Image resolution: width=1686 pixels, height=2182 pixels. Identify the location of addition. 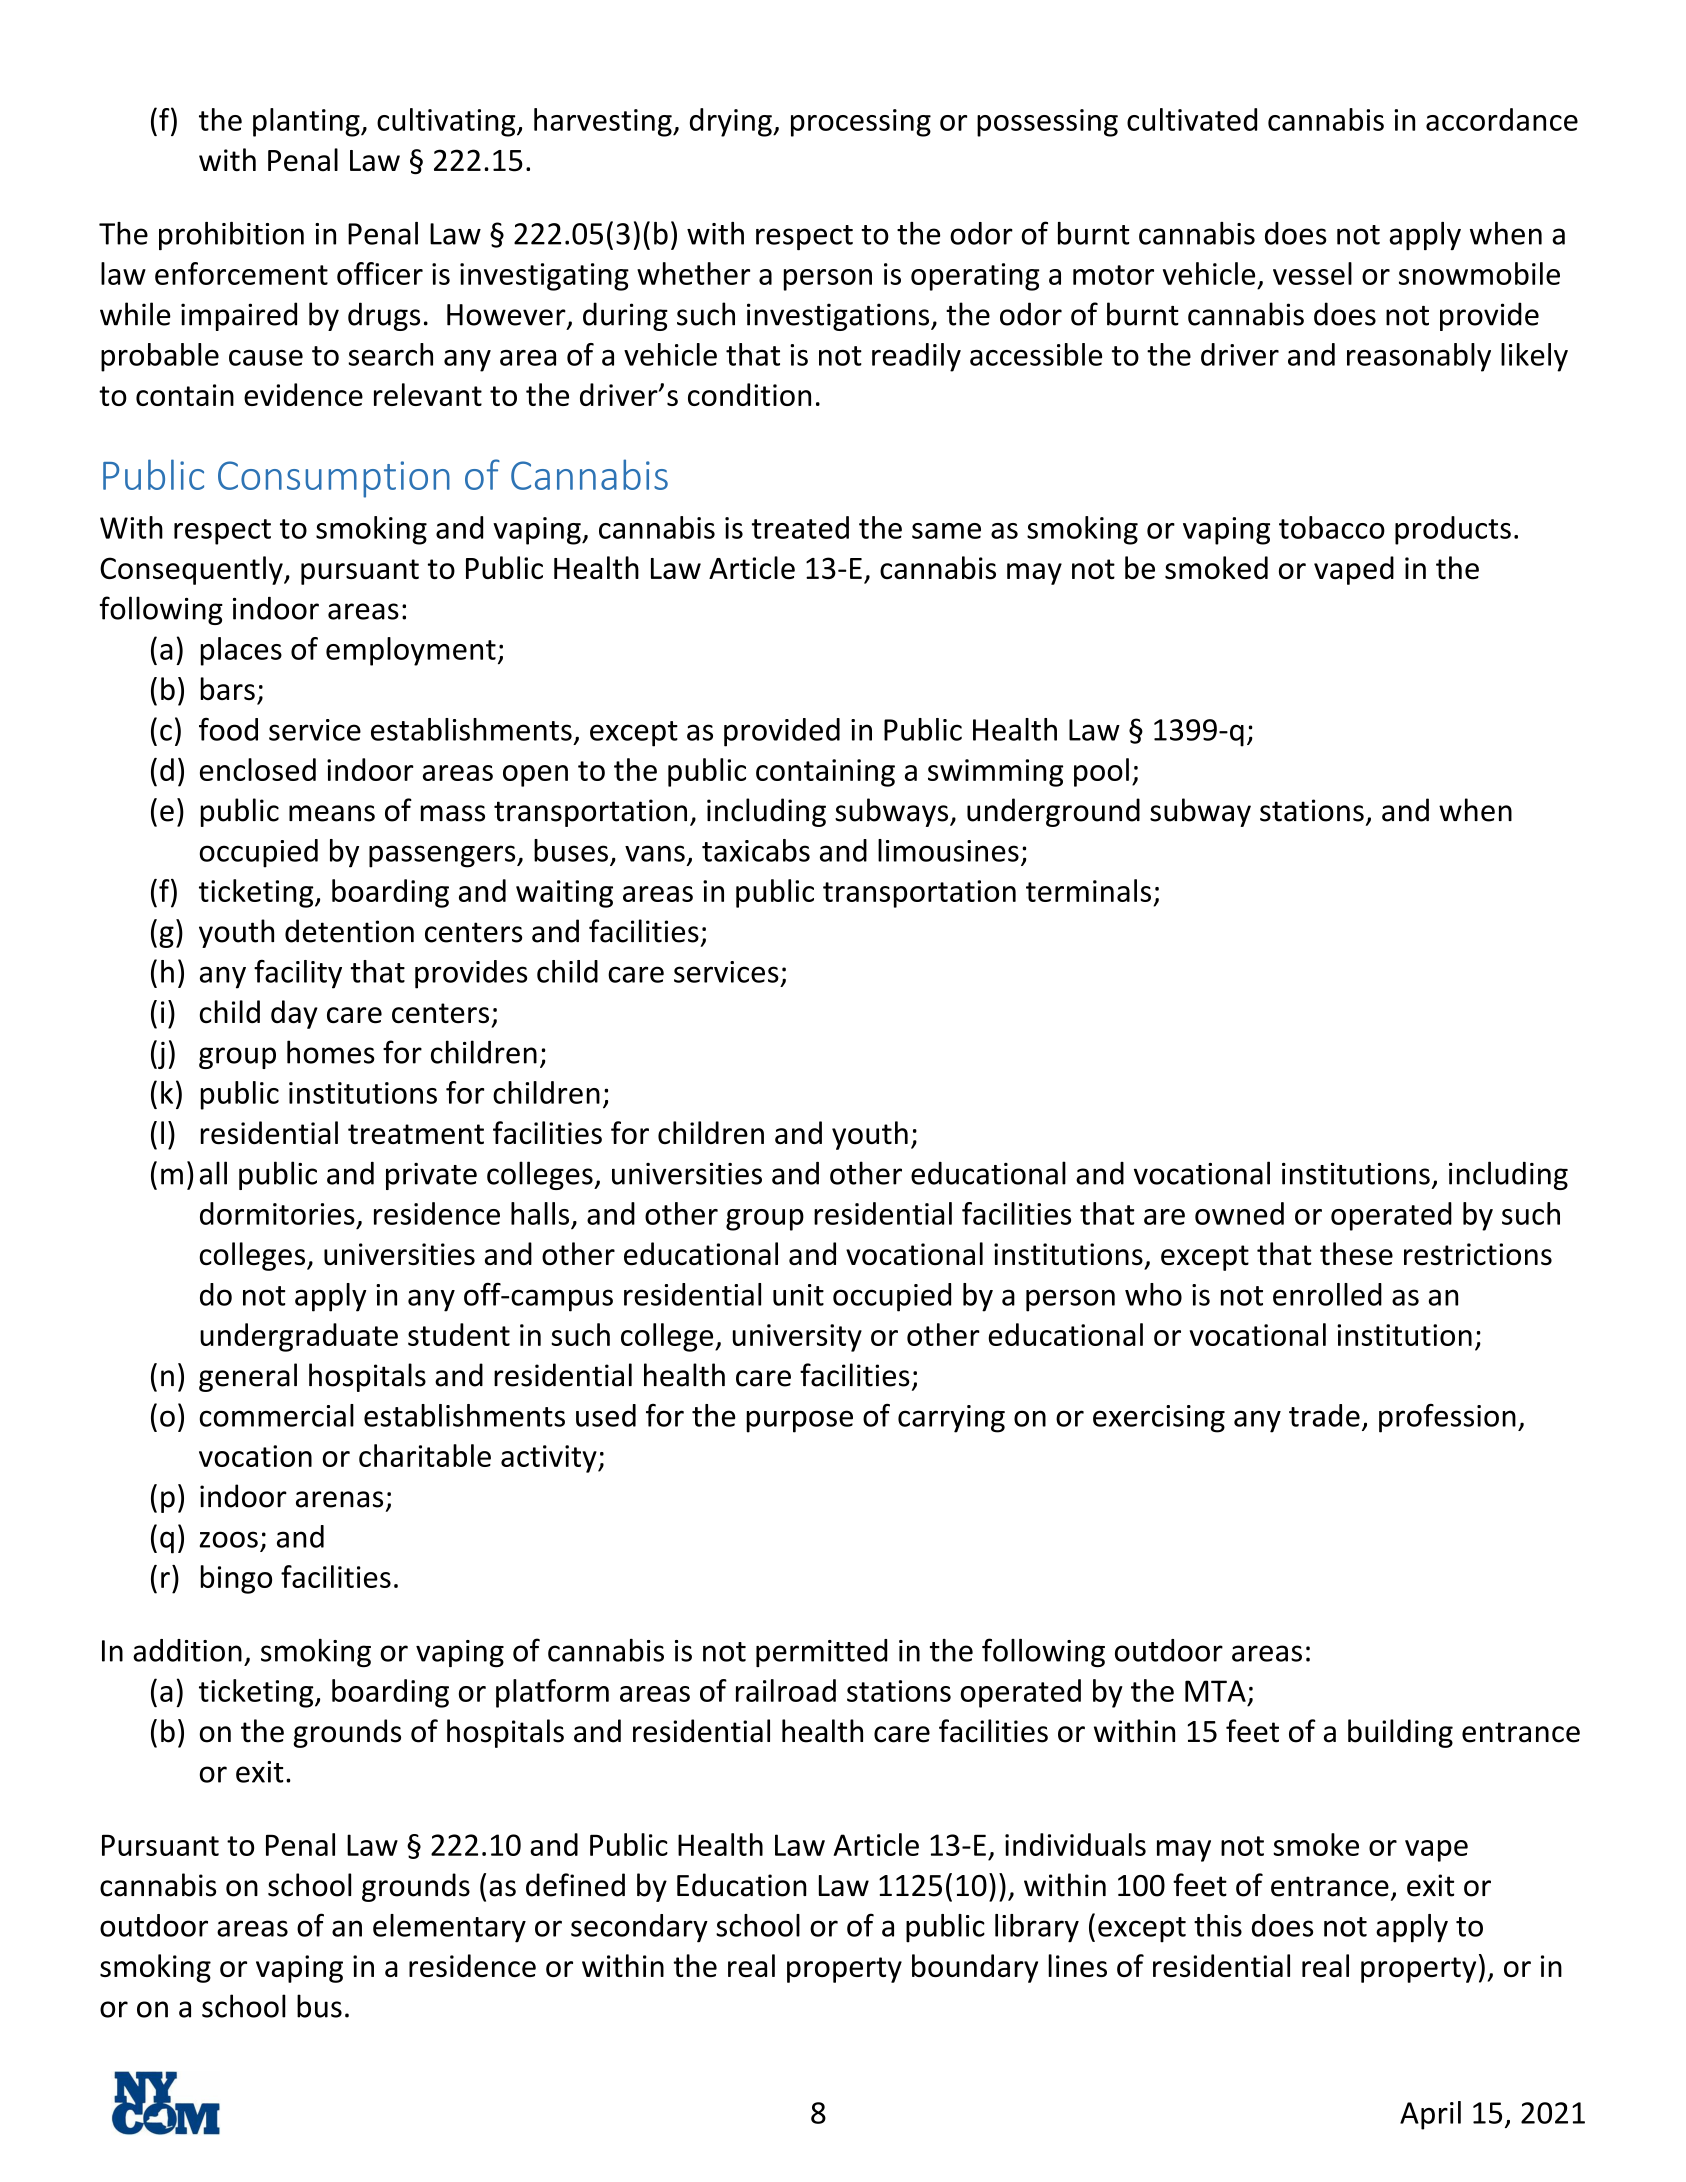
(187, 1650).
